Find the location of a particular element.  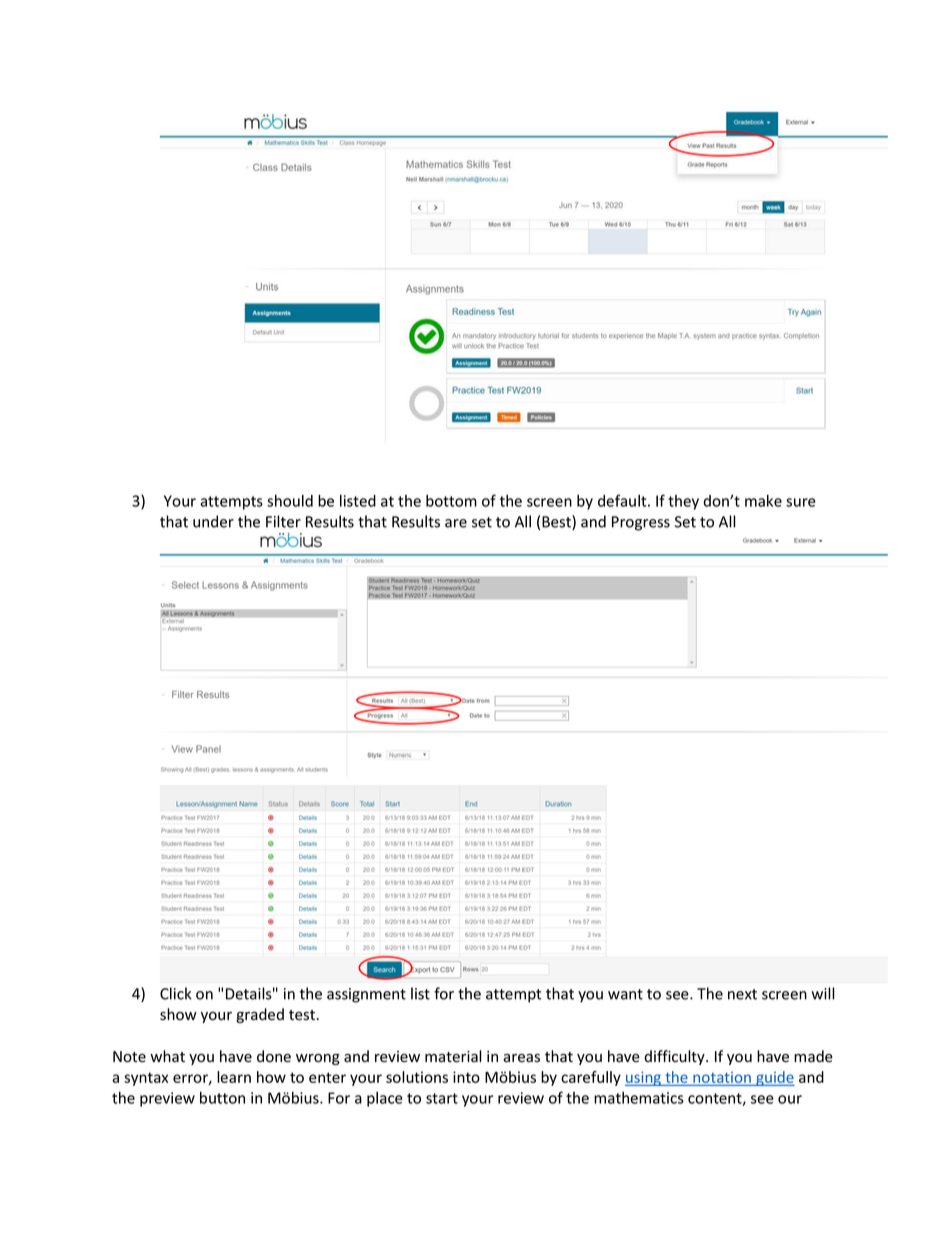

Click is located at coordinates (176, 993).
